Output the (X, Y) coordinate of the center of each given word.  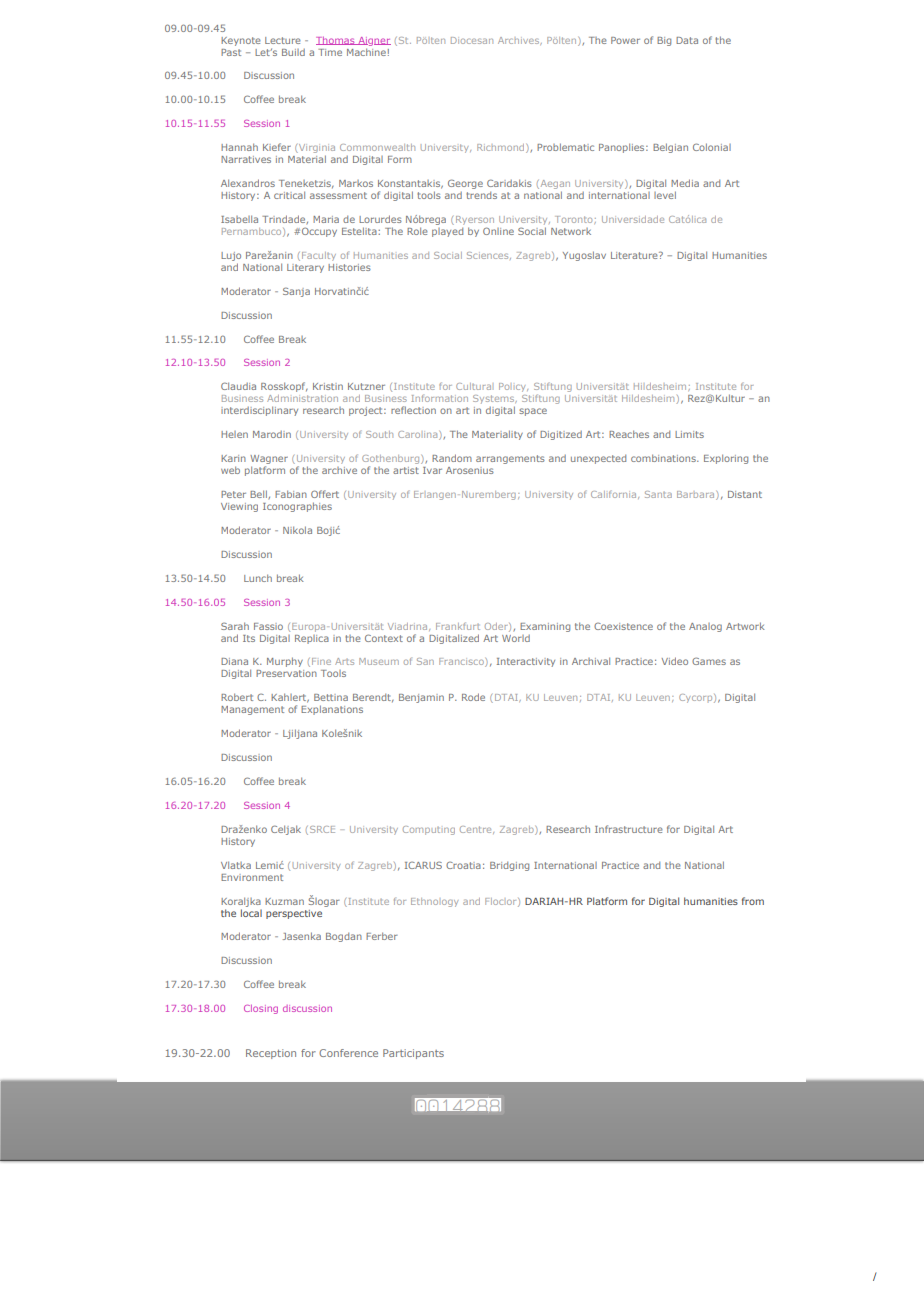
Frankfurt (458, 626)
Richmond (502, 148)
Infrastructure (629, 829)
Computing (429, 830)
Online (498, 231)
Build (293, 52)
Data (687, 40)
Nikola (297, 530)
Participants (413, 1054)
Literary (305, 268)
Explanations (332, 710)
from (753, 901)
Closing (261, 1009)
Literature (635, 255)
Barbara (697, 495)
